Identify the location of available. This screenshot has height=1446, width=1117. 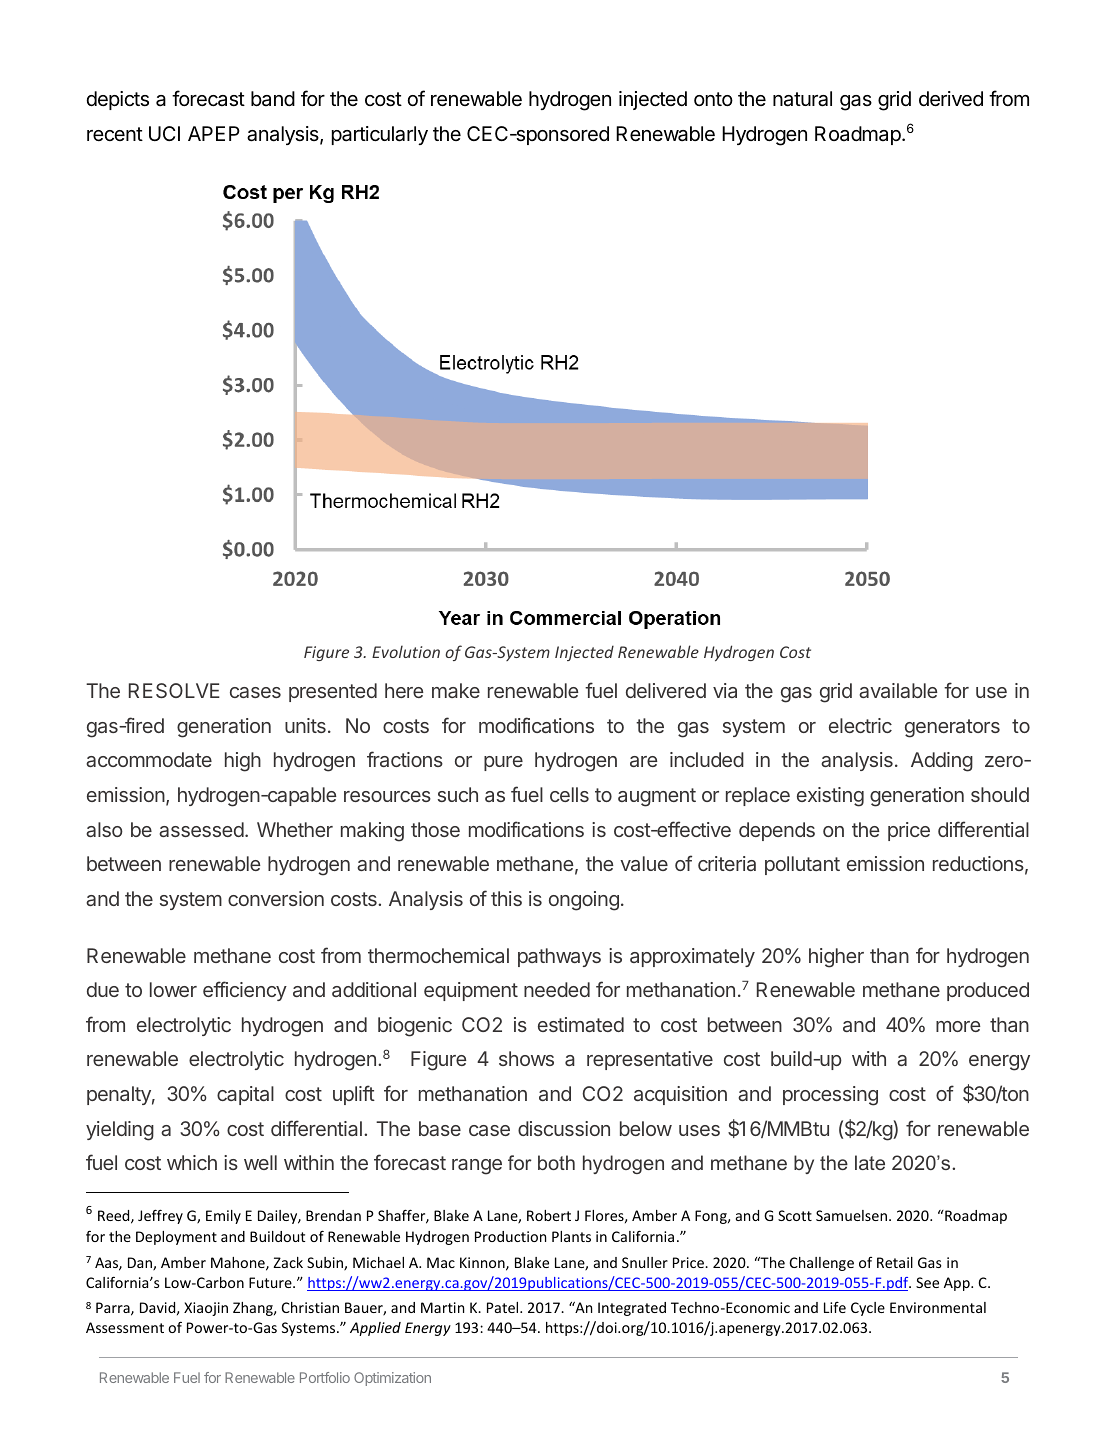
(898, 690).
